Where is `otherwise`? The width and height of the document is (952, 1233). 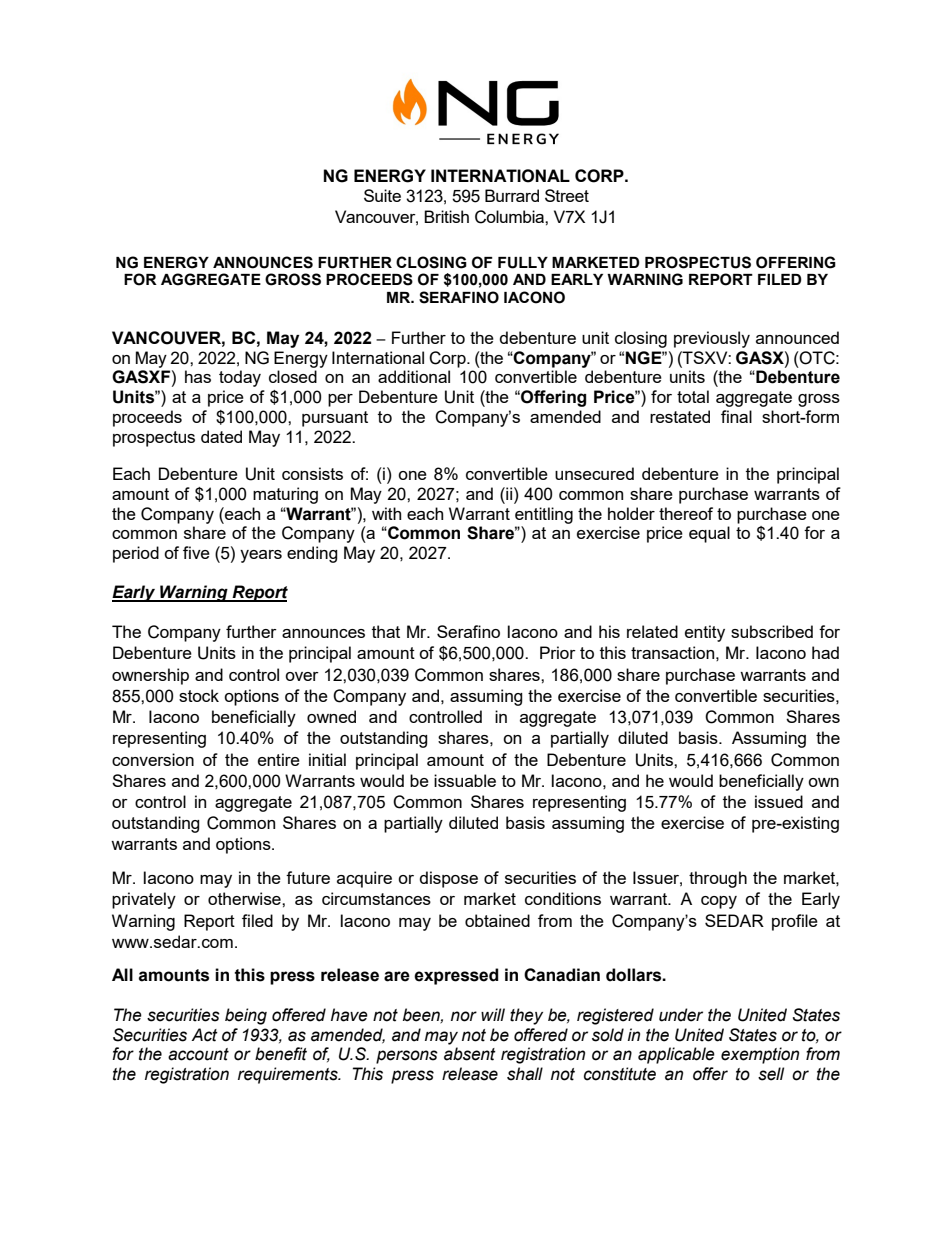 otherwise is located at coordinates (245, 898).
